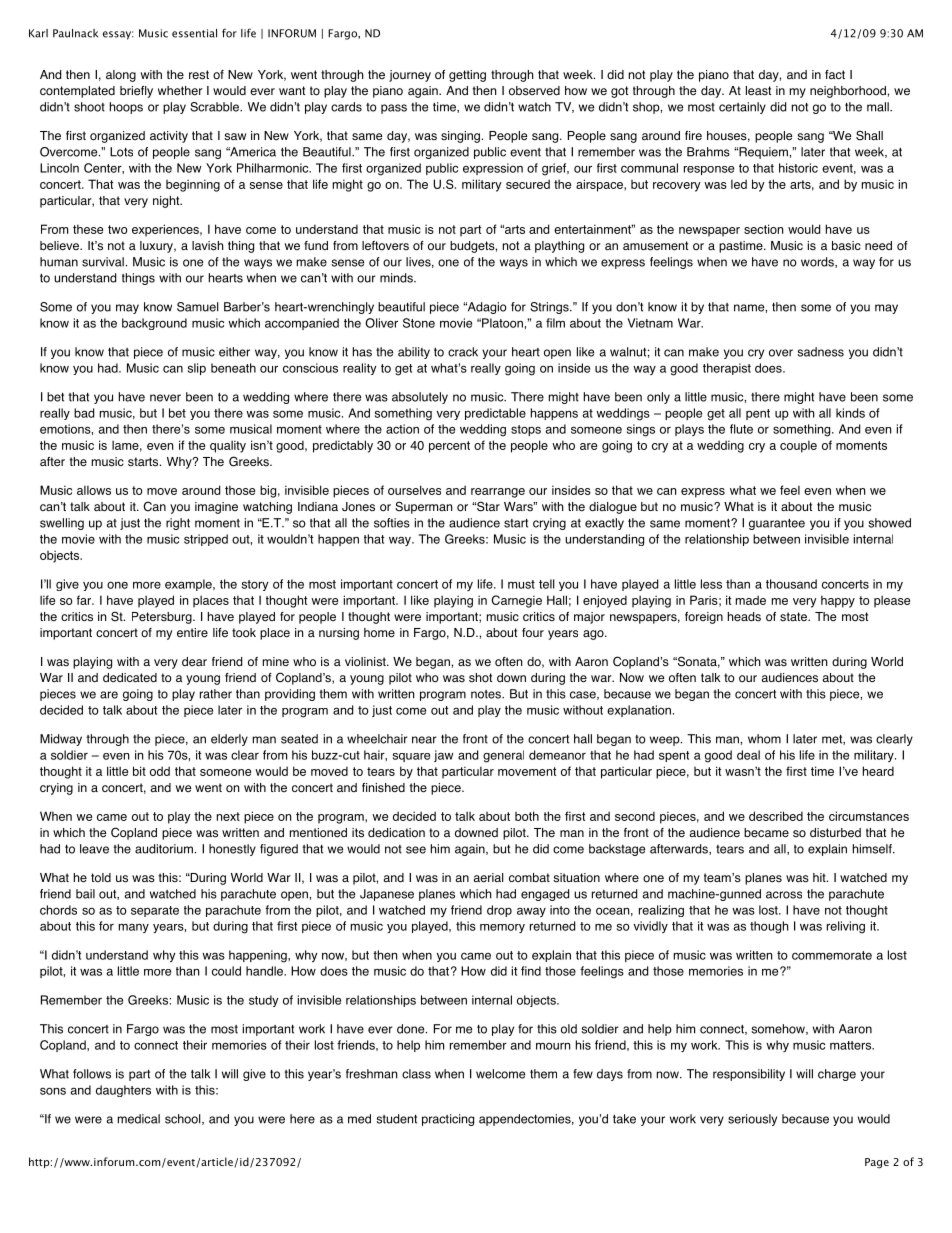  I want to click on medical, so click(139, 1119).
